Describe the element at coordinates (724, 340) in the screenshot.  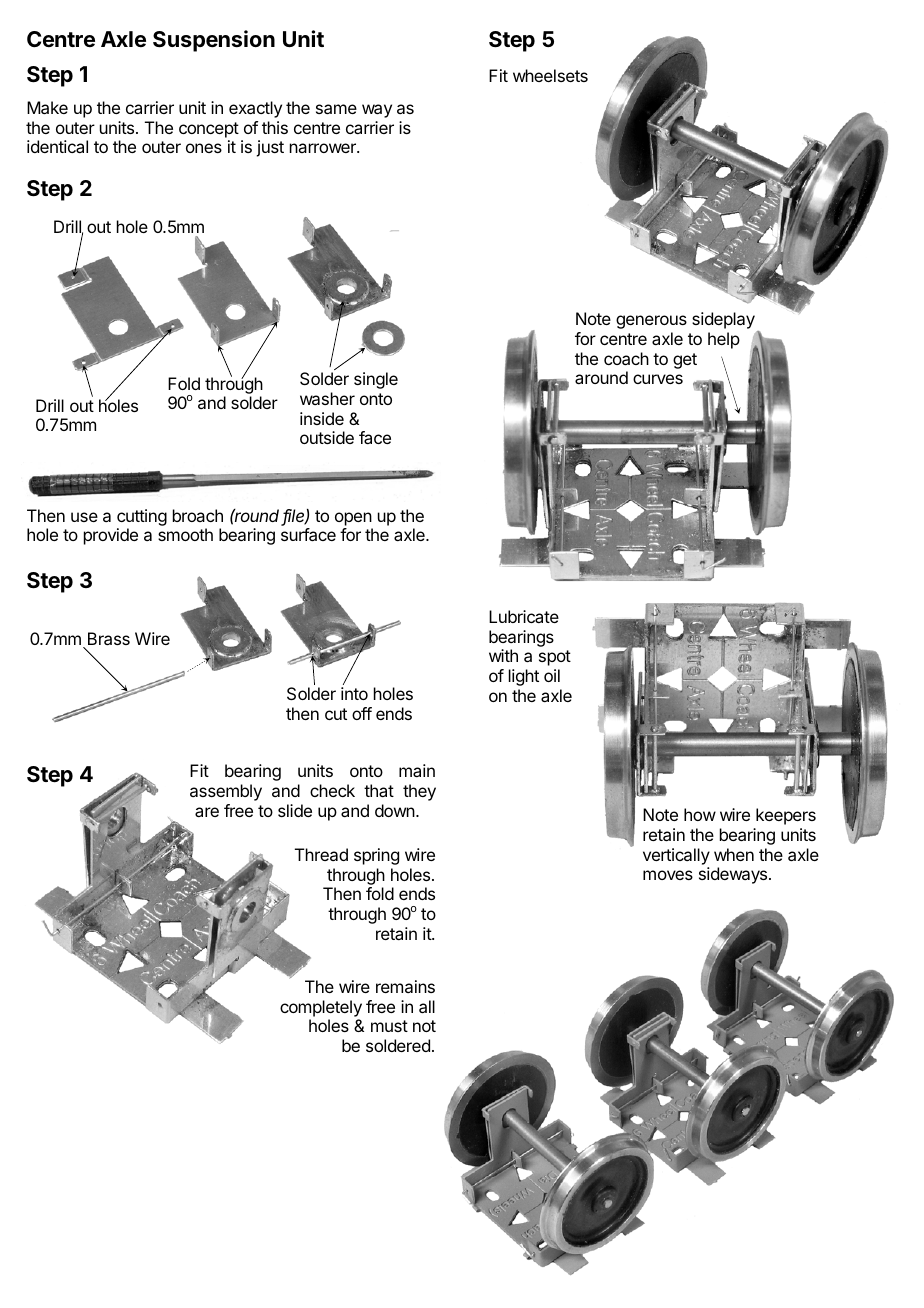
I see `help` at that location.
